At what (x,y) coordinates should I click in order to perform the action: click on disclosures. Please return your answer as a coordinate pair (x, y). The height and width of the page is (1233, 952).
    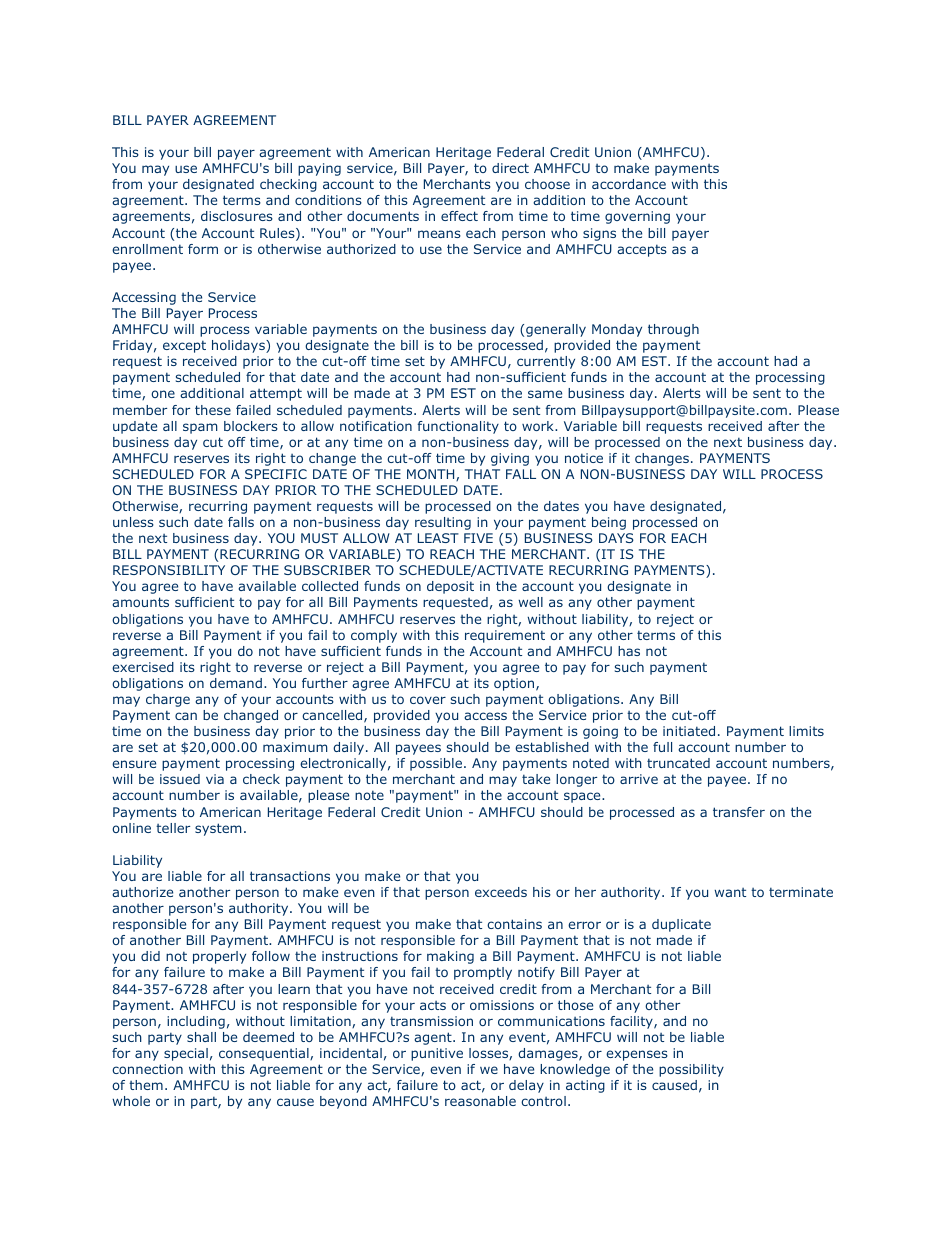
    Looking at the image, I should click on (237, 216).
